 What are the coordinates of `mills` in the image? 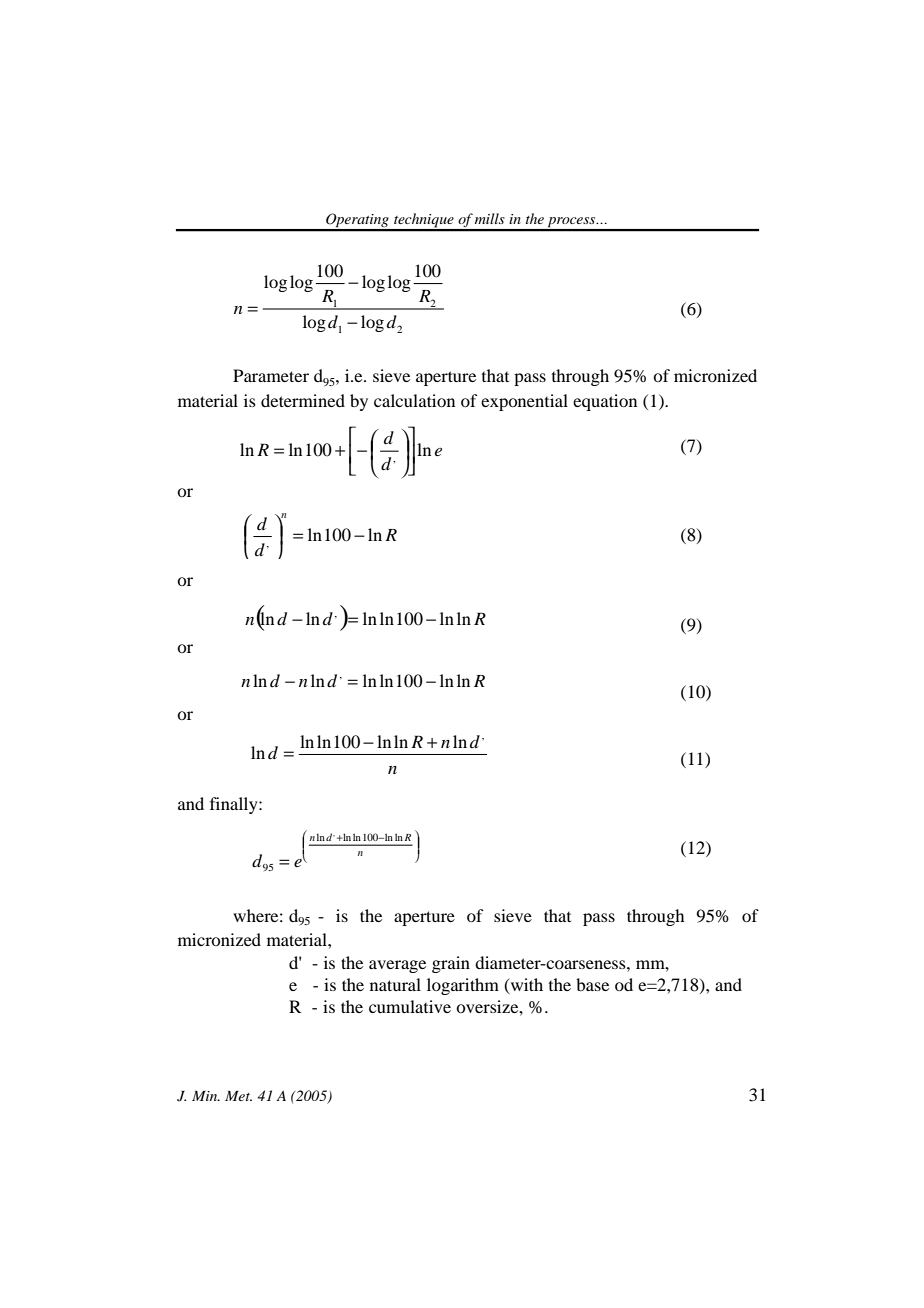 It's located at (490, 218).
